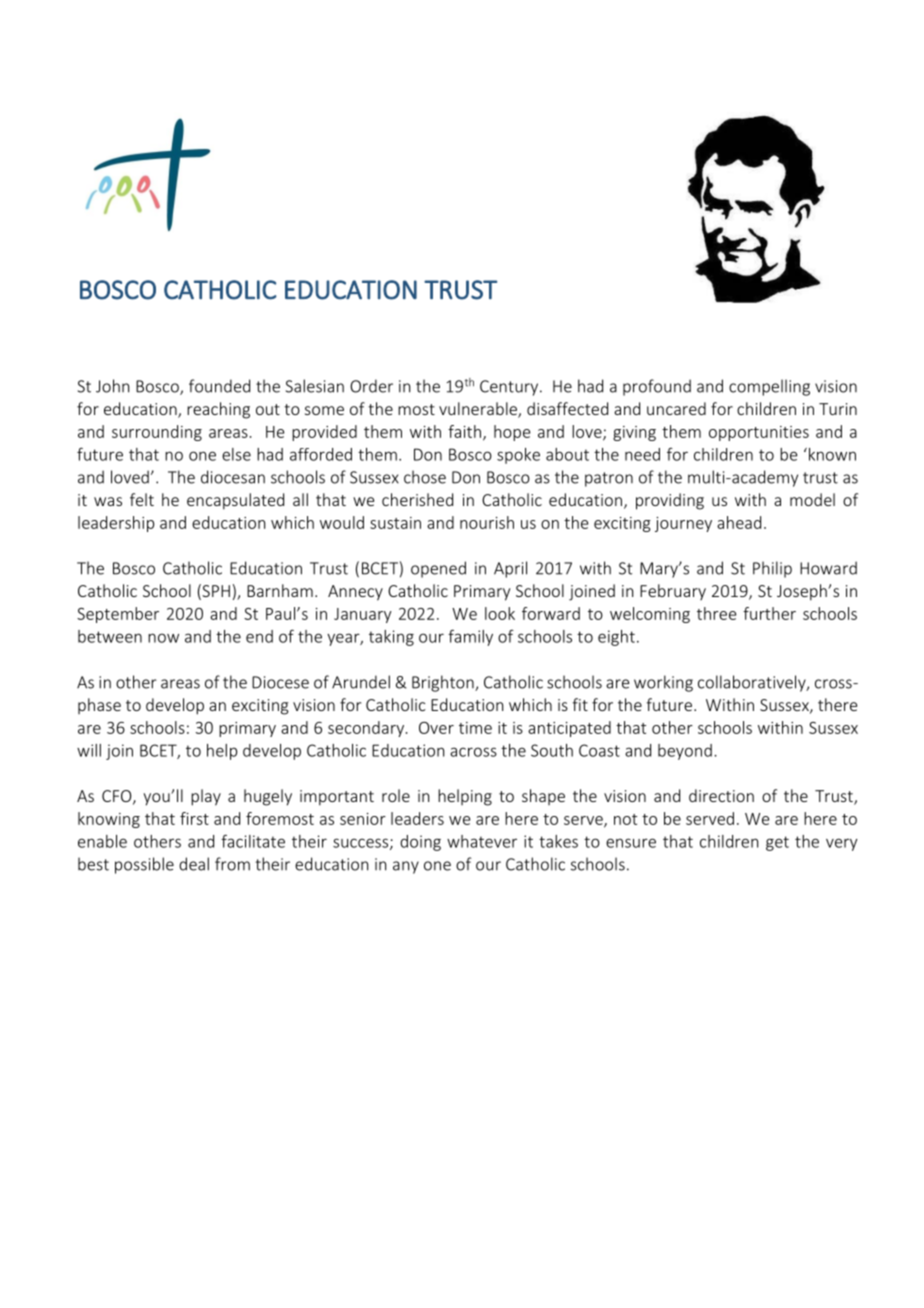 The image size is (924, 1308). Describe the element at coordinates (470, 637) in the page. I see `family` at that location.
